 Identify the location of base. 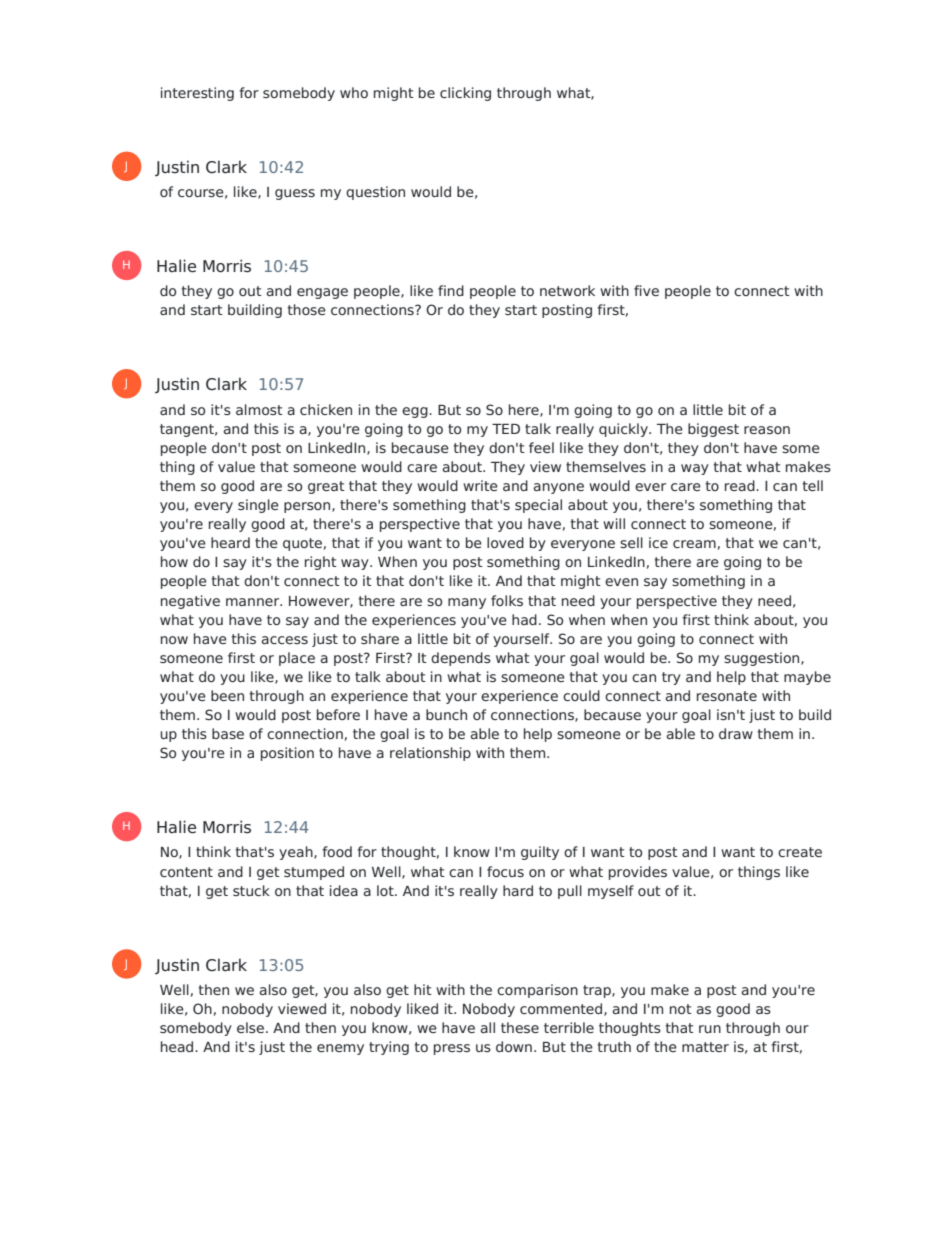
(228, 733).
